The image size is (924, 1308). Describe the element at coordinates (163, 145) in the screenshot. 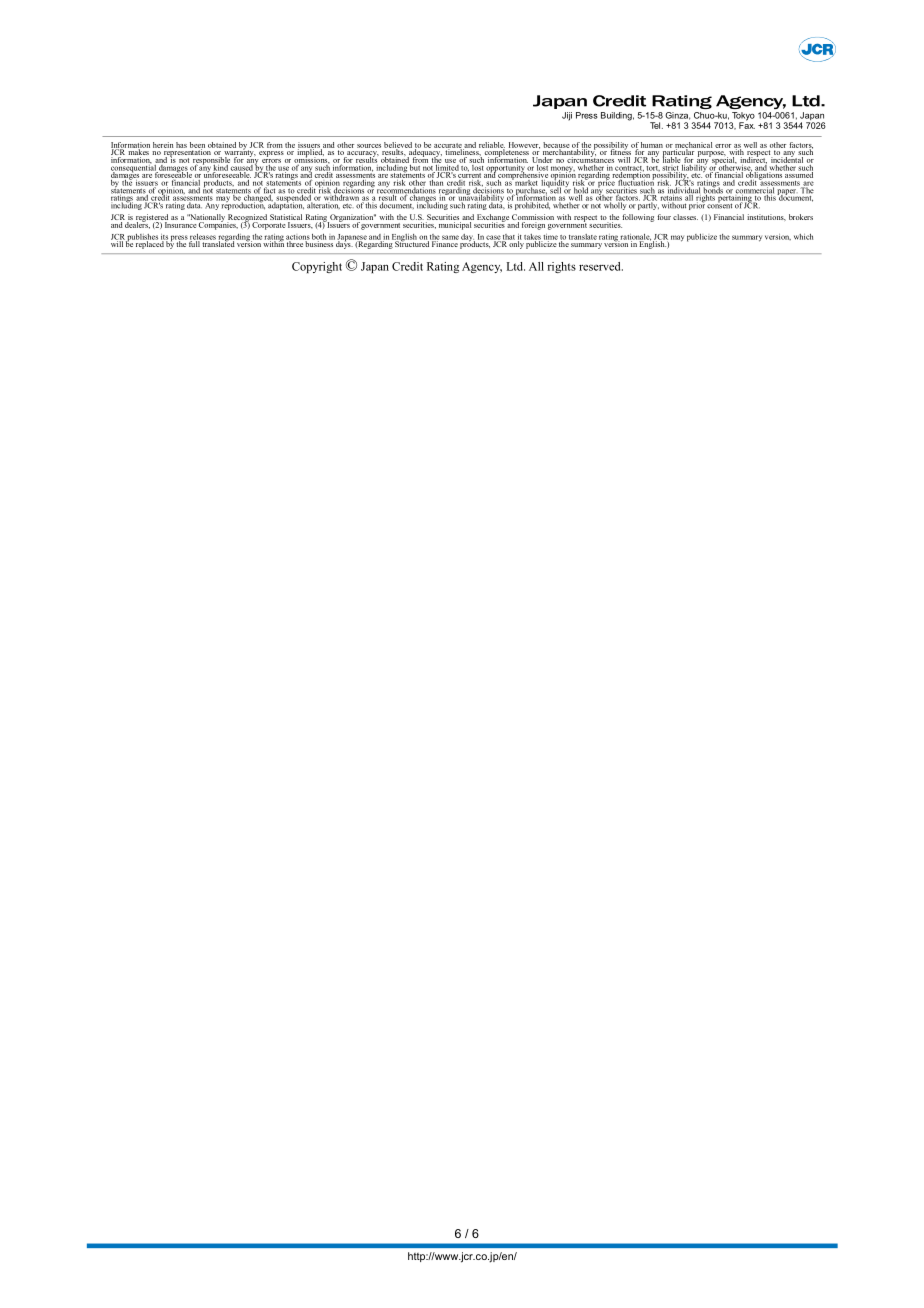

I see `herein` at that location.
